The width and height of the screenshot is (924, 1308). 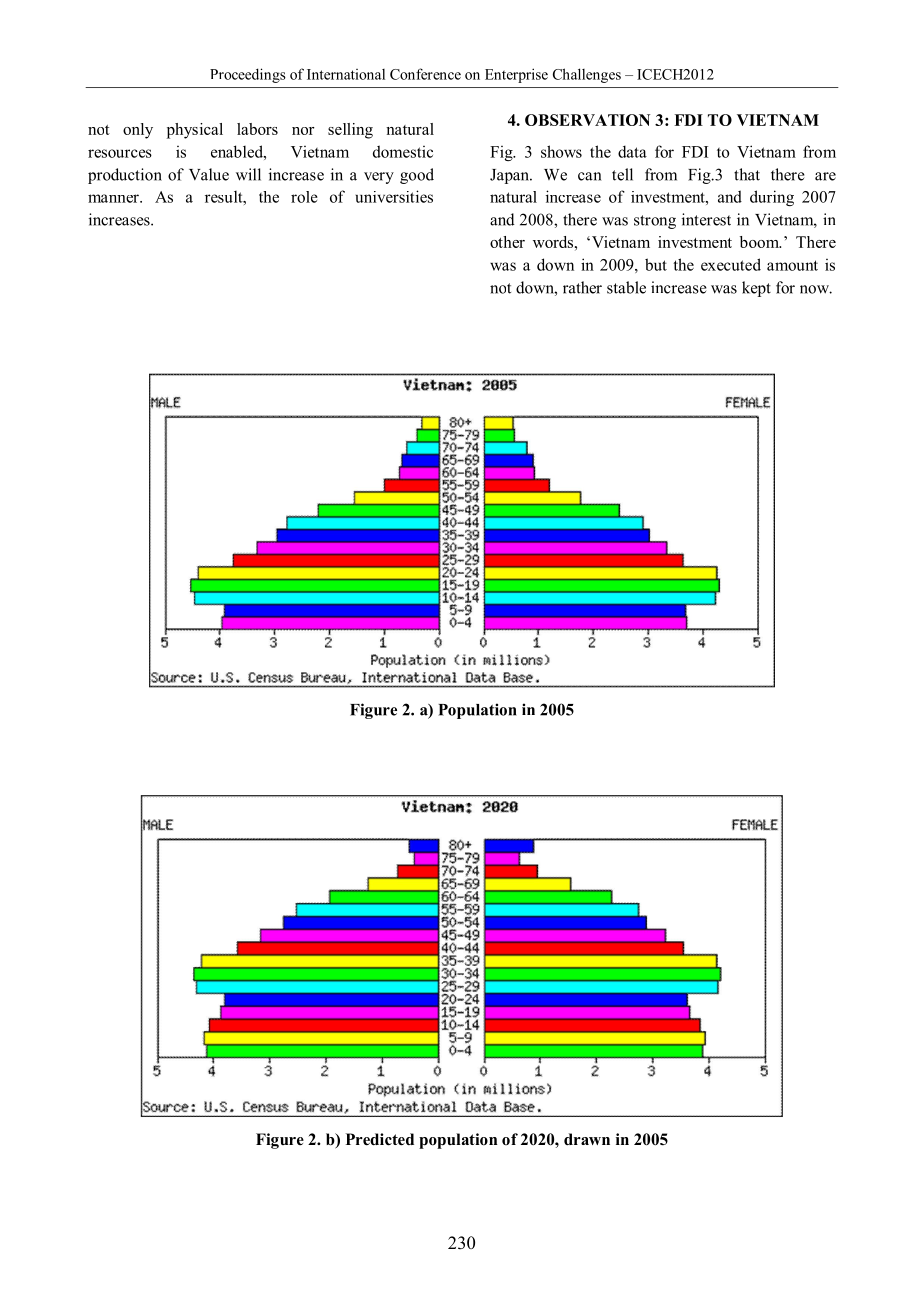 What do you see at coordinates (582, 287) in the screenshot?
I see `rather` at bounding box center [582, 287].
